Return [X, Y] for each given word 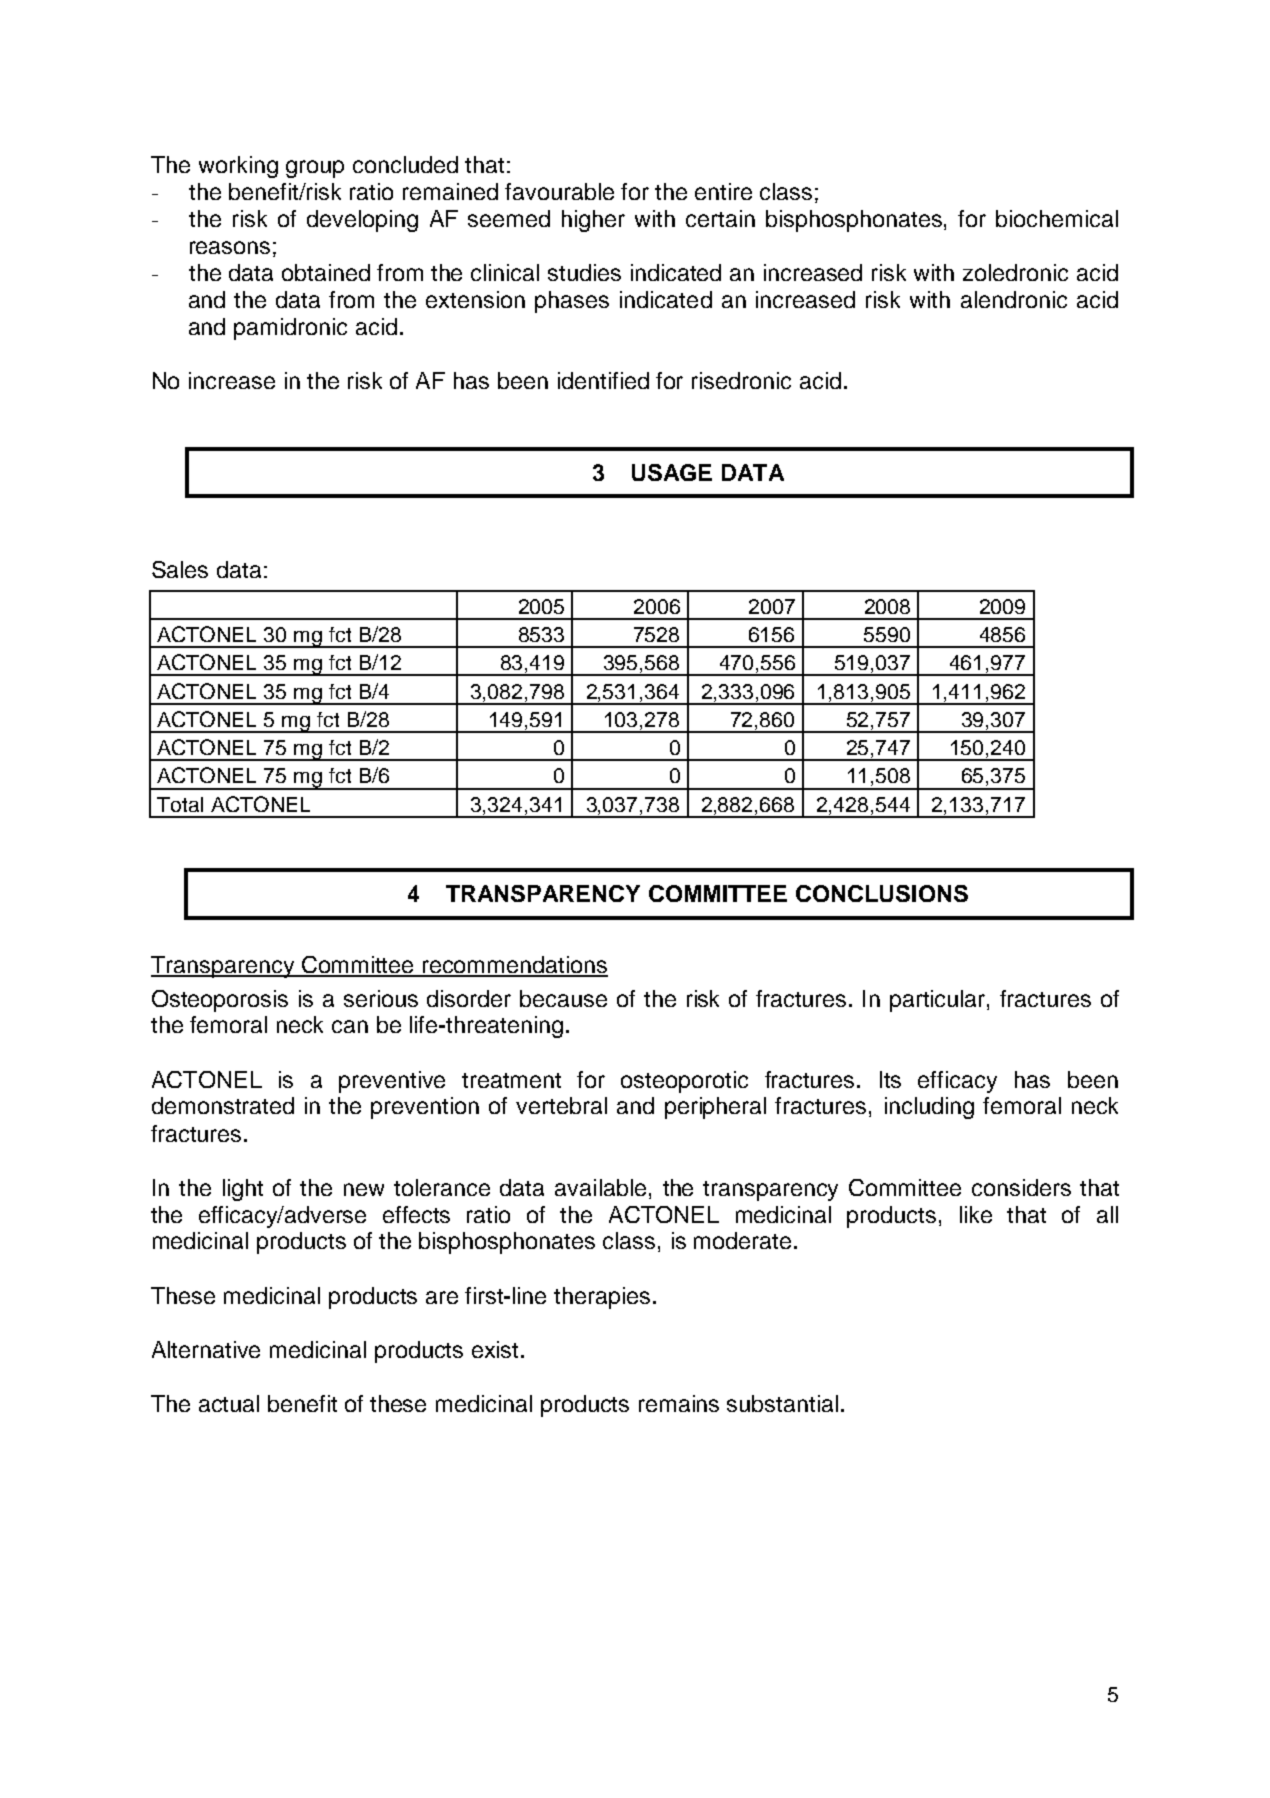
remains [679, 1403]
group [315, 169]
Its [890, 1079]
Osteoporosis [220, 1001]
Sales [180, 569]
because [563, 998]
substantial [782, 1403]
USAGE [672, 472]
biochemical [1057, 218]
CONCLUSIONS [882, 893]
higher [593, 221]
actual [229, 1403]
